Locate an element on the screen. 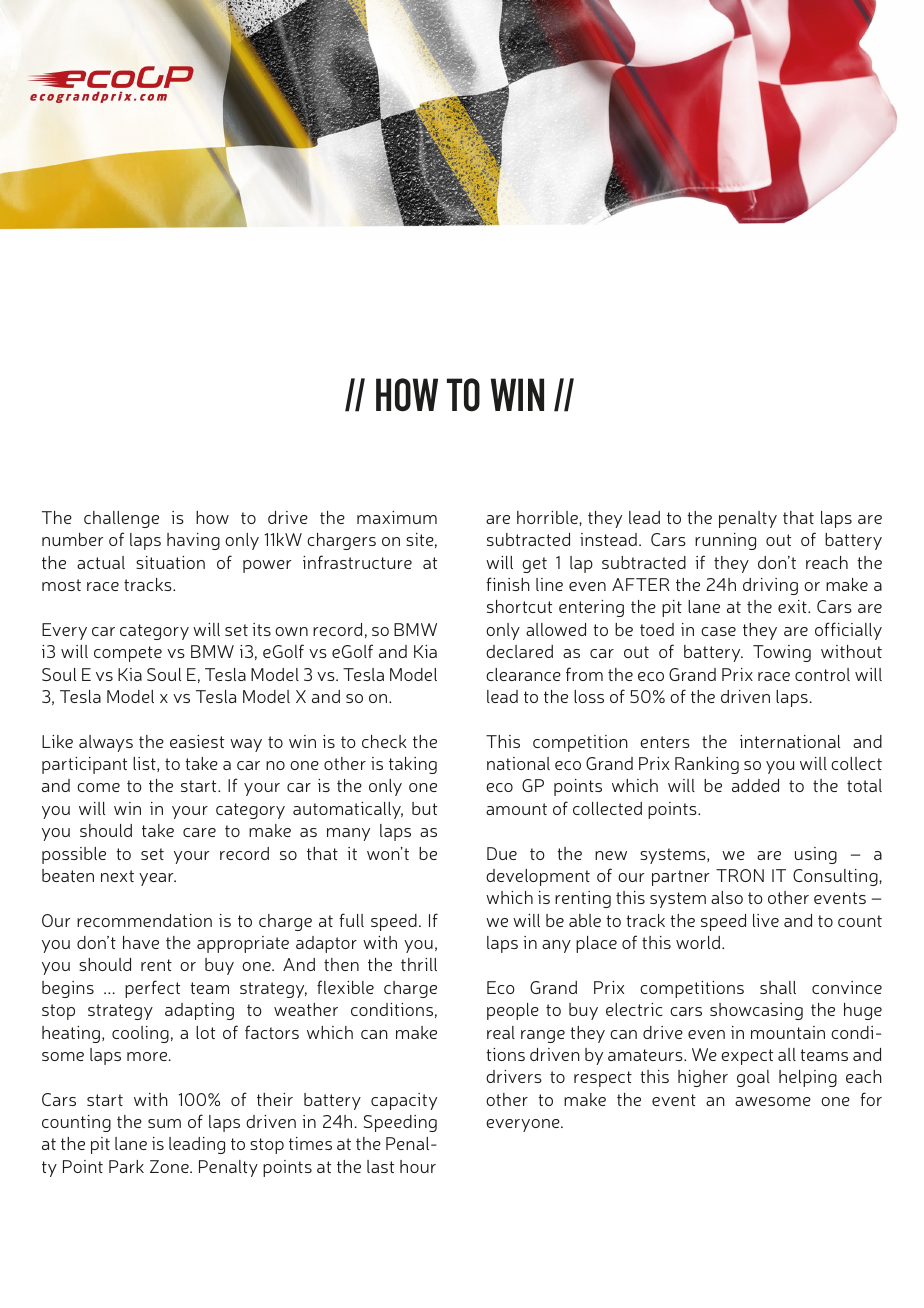 This screenshot has width=924, height=1308. running is located at coordinates (725, 541).
